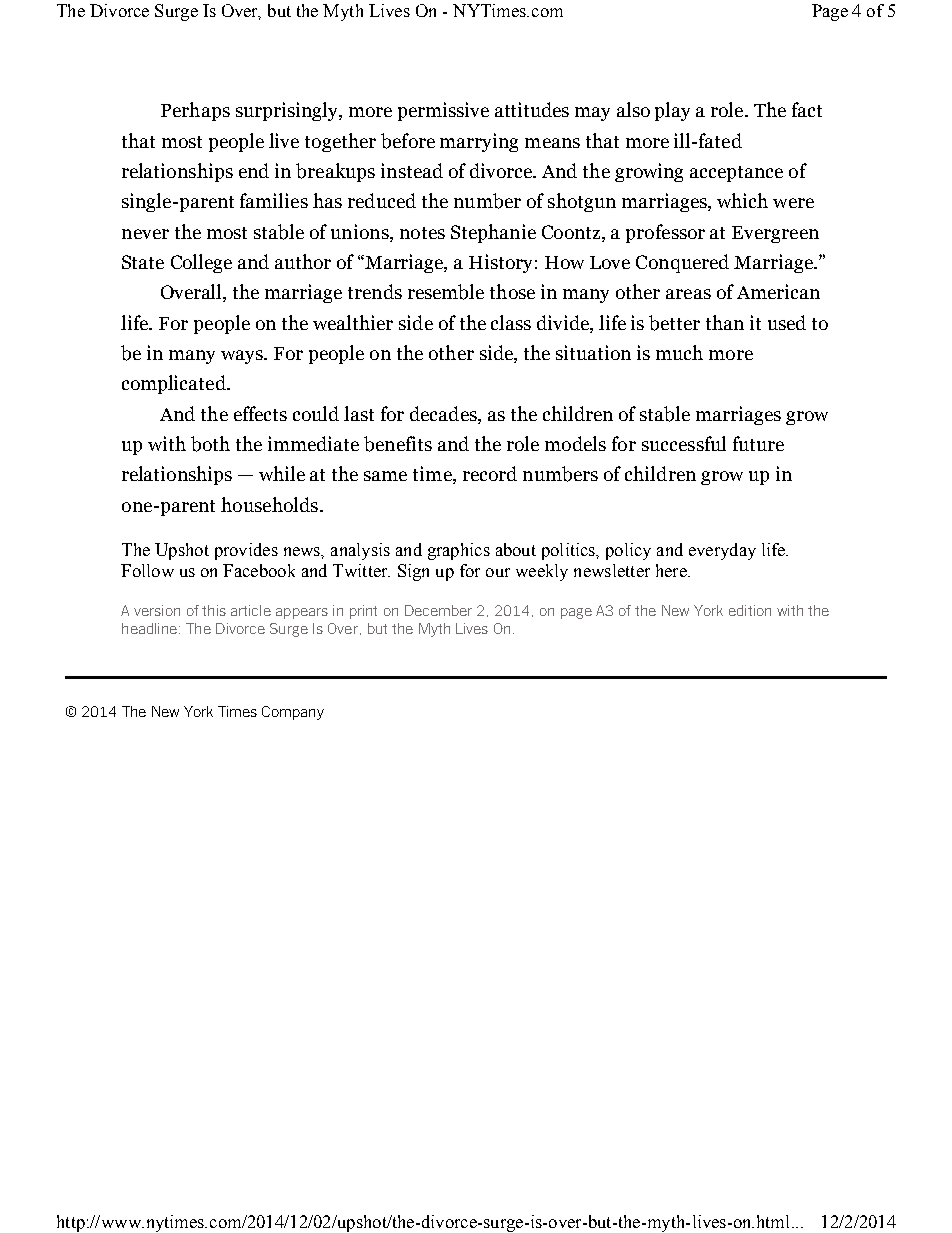  Describe the element at coordinates (672, 111) in the page. I see `play` at that location.
